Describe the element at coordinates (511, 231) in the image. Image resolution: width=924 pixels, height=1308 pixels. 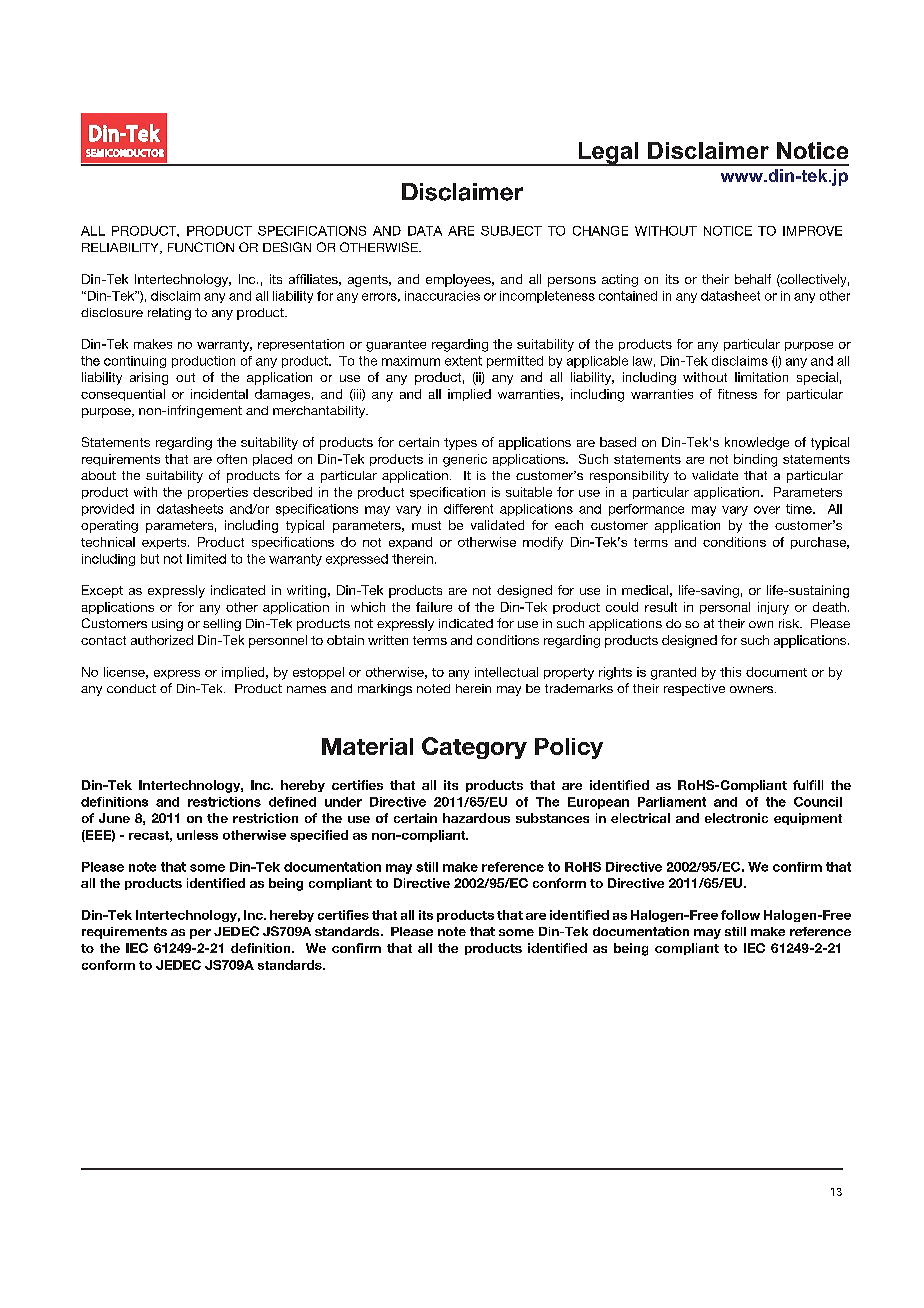
I see `SUBJECT` at that location.
